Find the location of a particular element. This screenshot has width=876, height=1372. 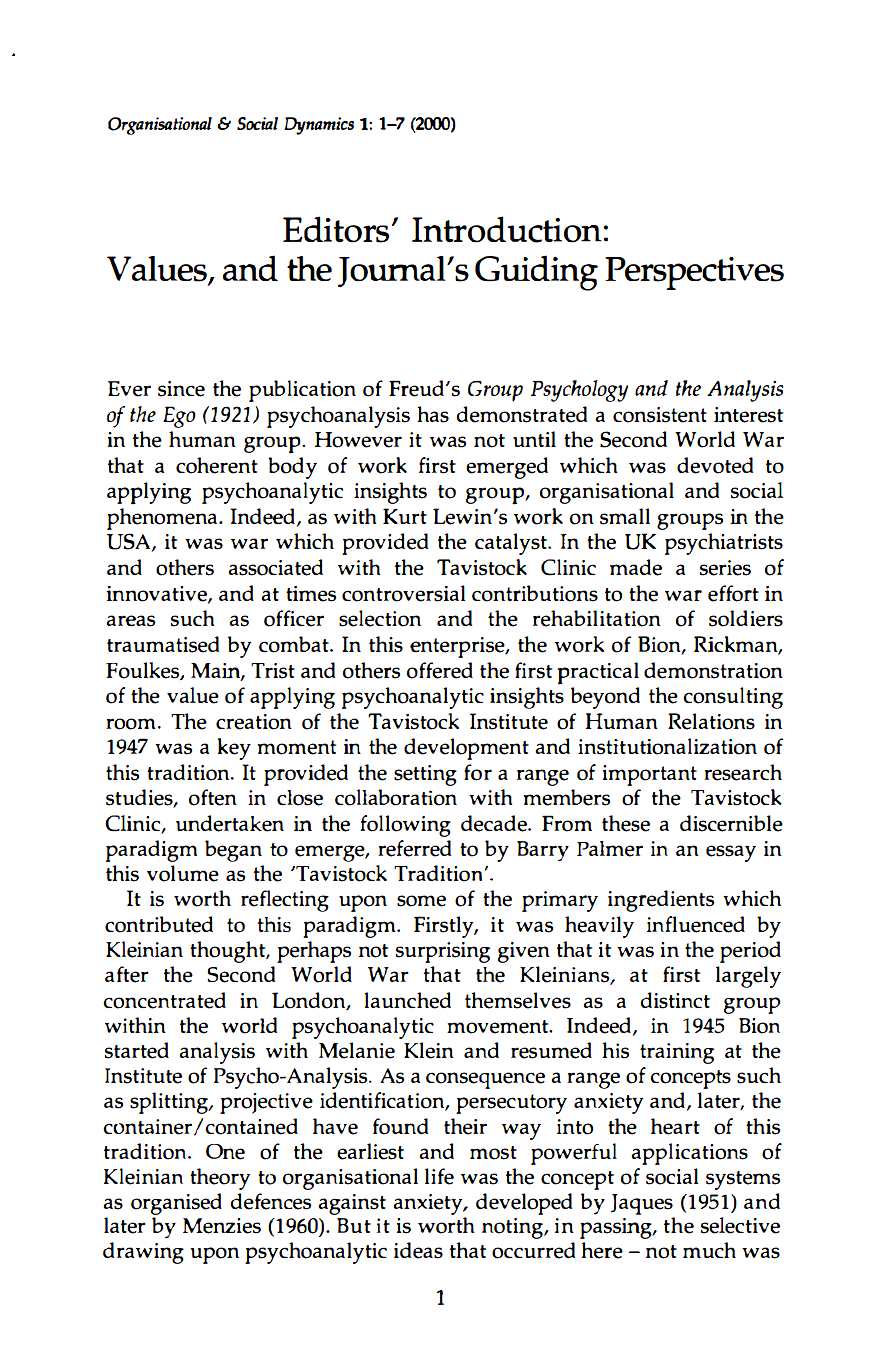

traumatised is located at coordinates (163, 644).
